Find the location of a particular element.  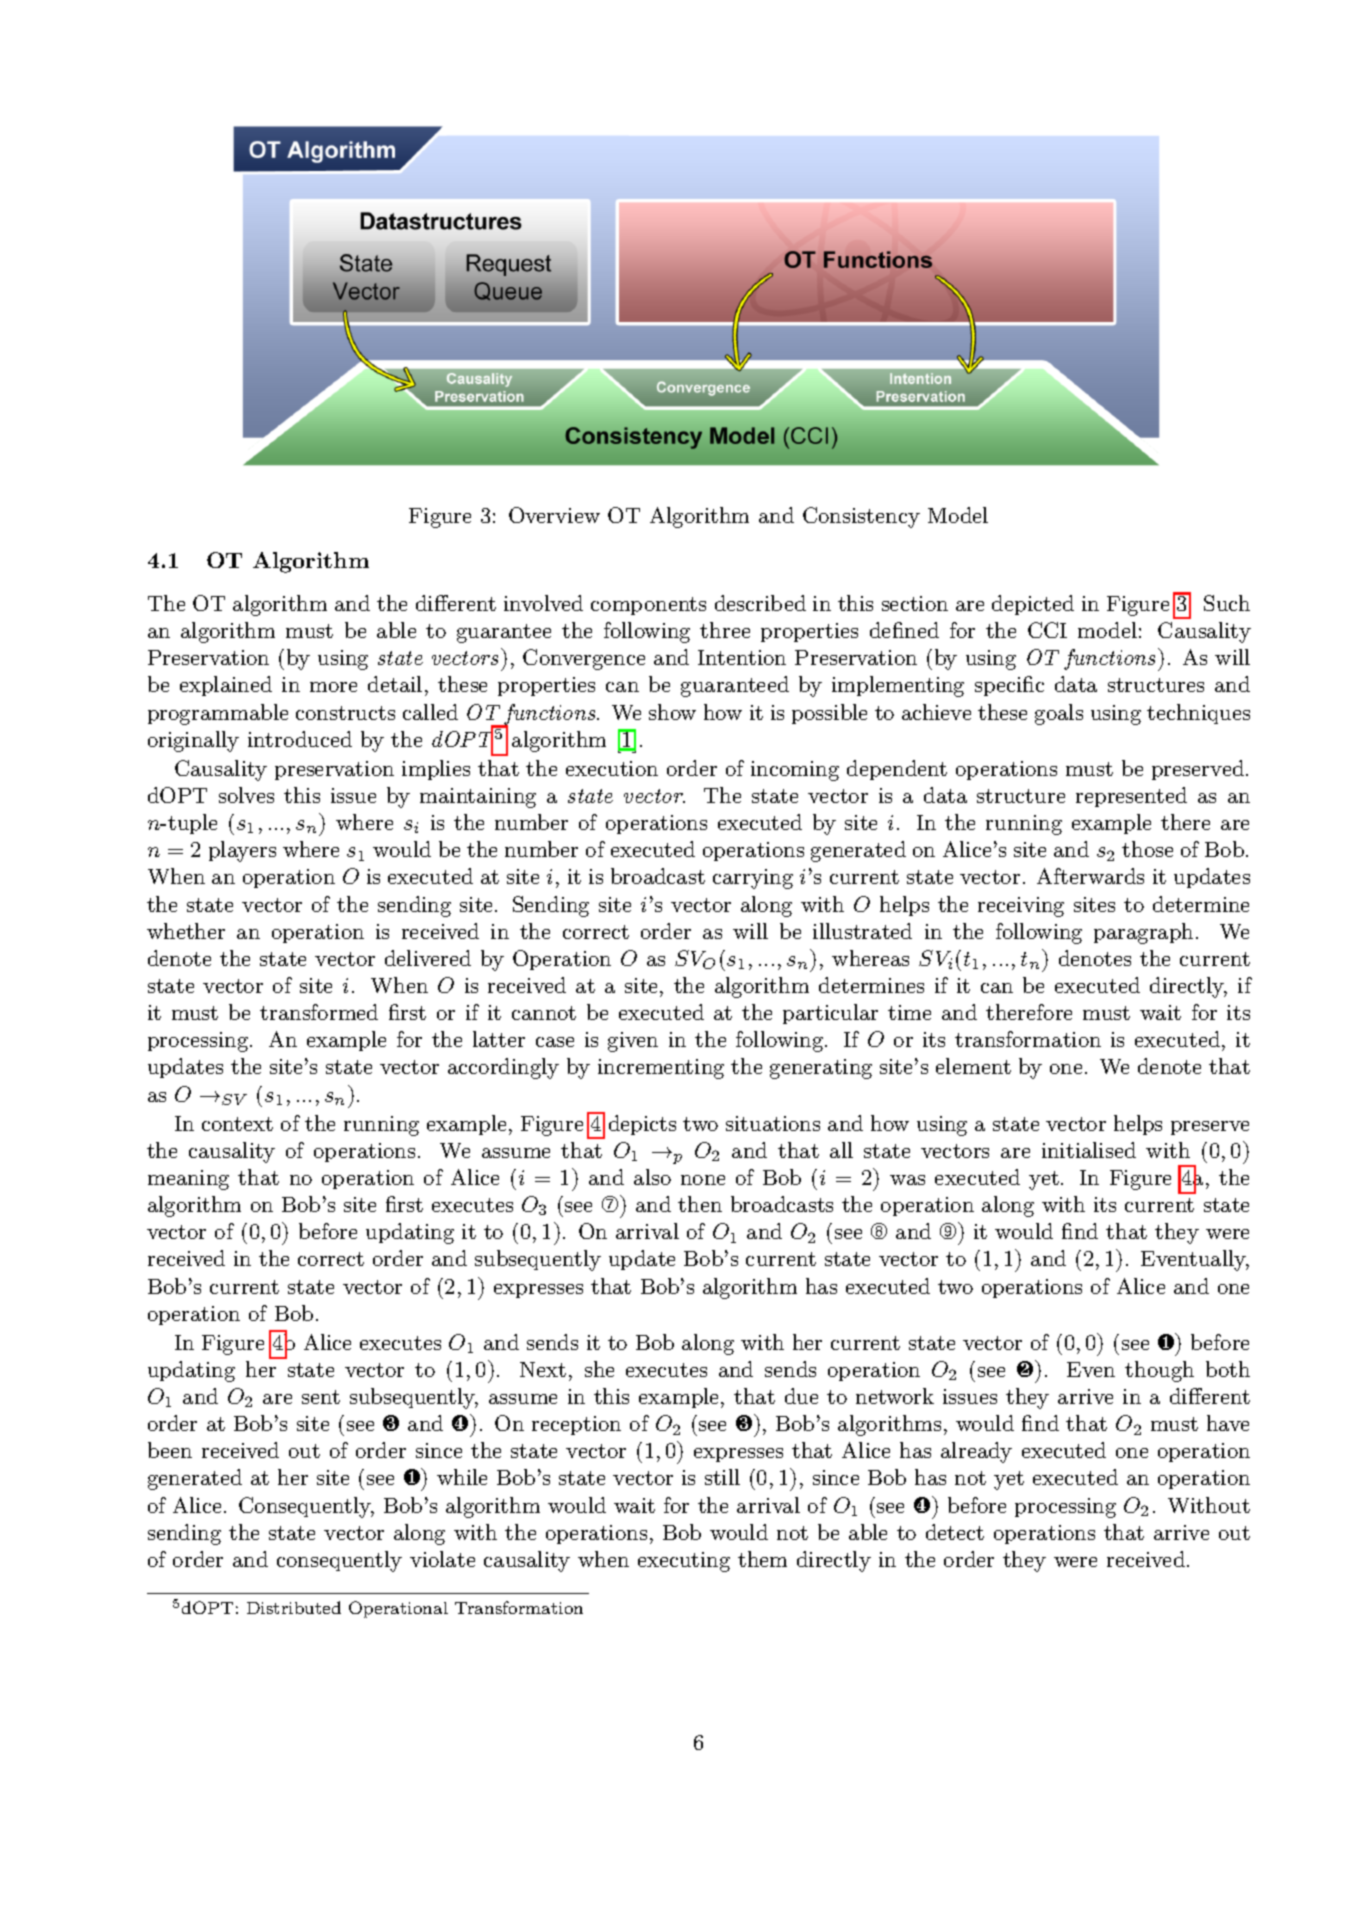

Distributed is located at coordinates (294, 1607).
